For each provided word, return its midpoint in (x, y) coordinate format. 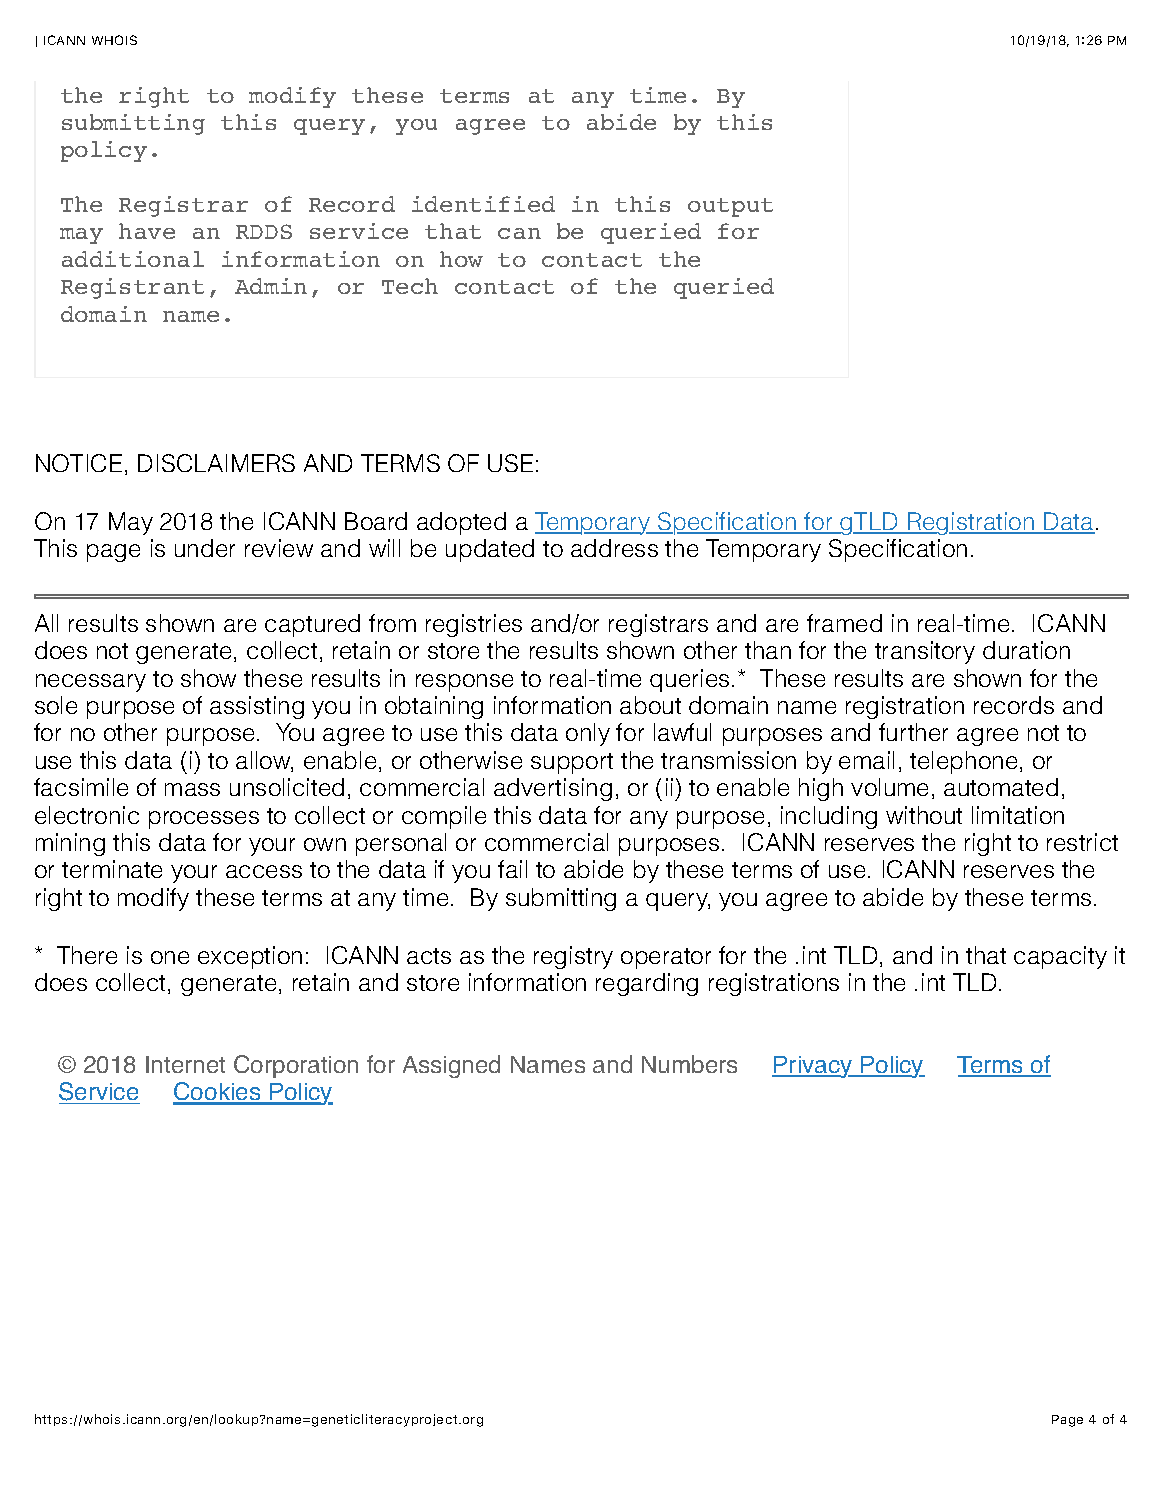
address (614, 548)
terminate (112, 869)
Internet (185, 1064)
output (730, 207)
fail (512, 869)
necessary (91, 683)
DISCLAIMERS (216, 463)
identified (483, 204)
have (147, 231)
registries (474, 625)
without (924, 815)
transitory (925, 652)
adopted (461, 523)
